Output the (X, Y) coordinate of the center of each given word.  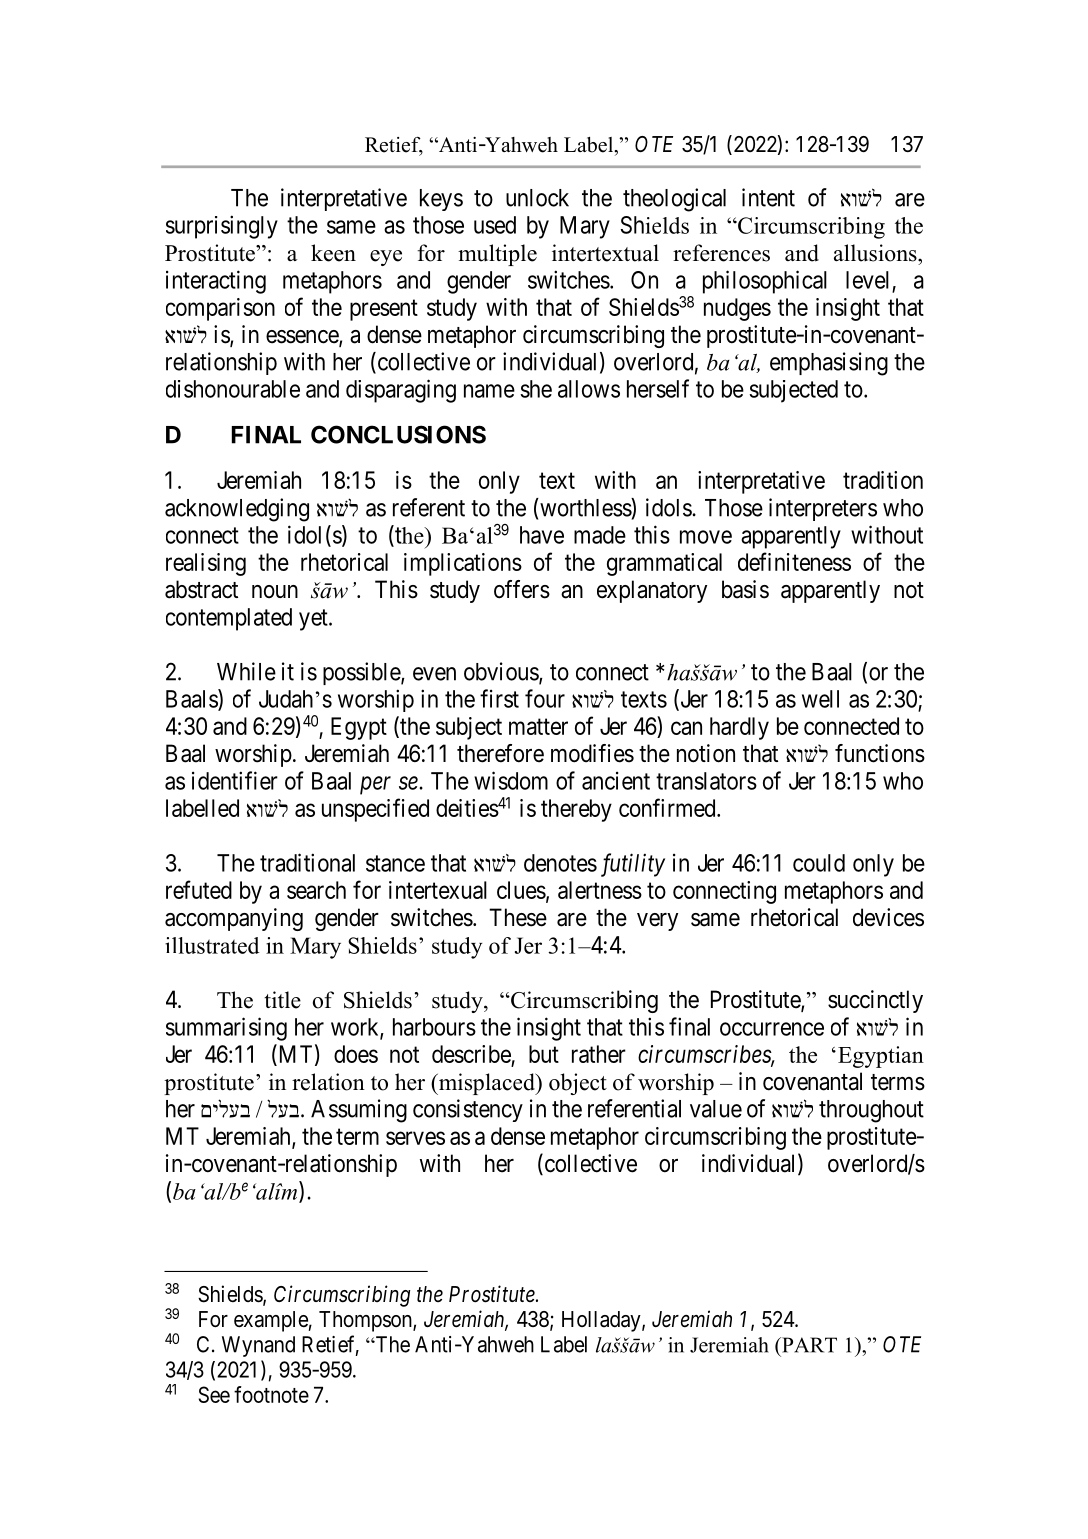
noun (275, 591)
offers (522, 589)
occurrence (772, 1029)
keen (333, 253)
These (518, 917)
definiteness (794, 561)
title (283, 1000)
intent (768, 197)
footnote (271, 1394)
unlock (537, 198)
